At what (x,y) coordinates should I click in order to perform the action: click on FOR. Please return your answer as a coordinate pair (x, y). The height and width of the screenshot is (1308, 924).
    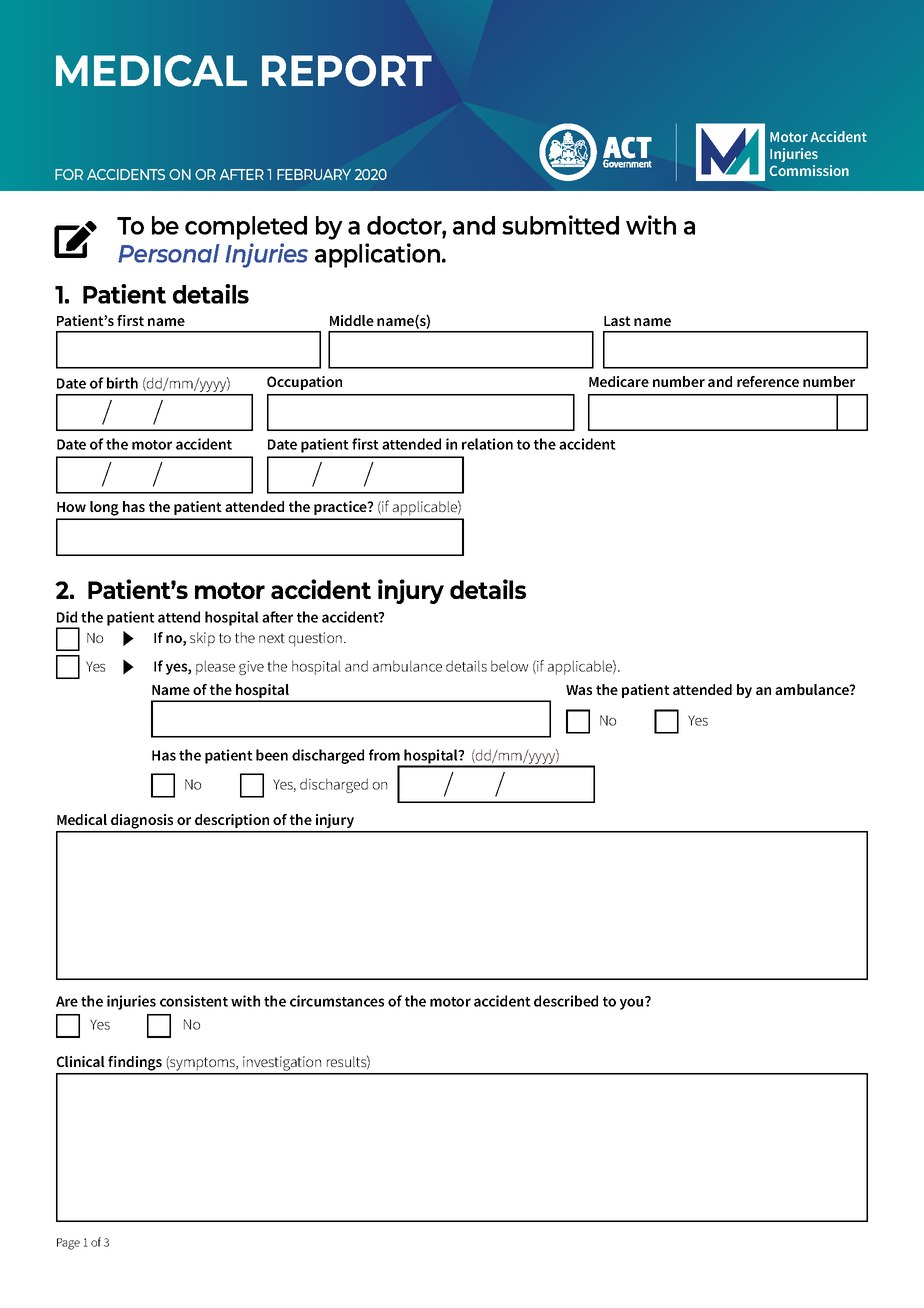
    Looking at the image, I should click on (69, 174).
